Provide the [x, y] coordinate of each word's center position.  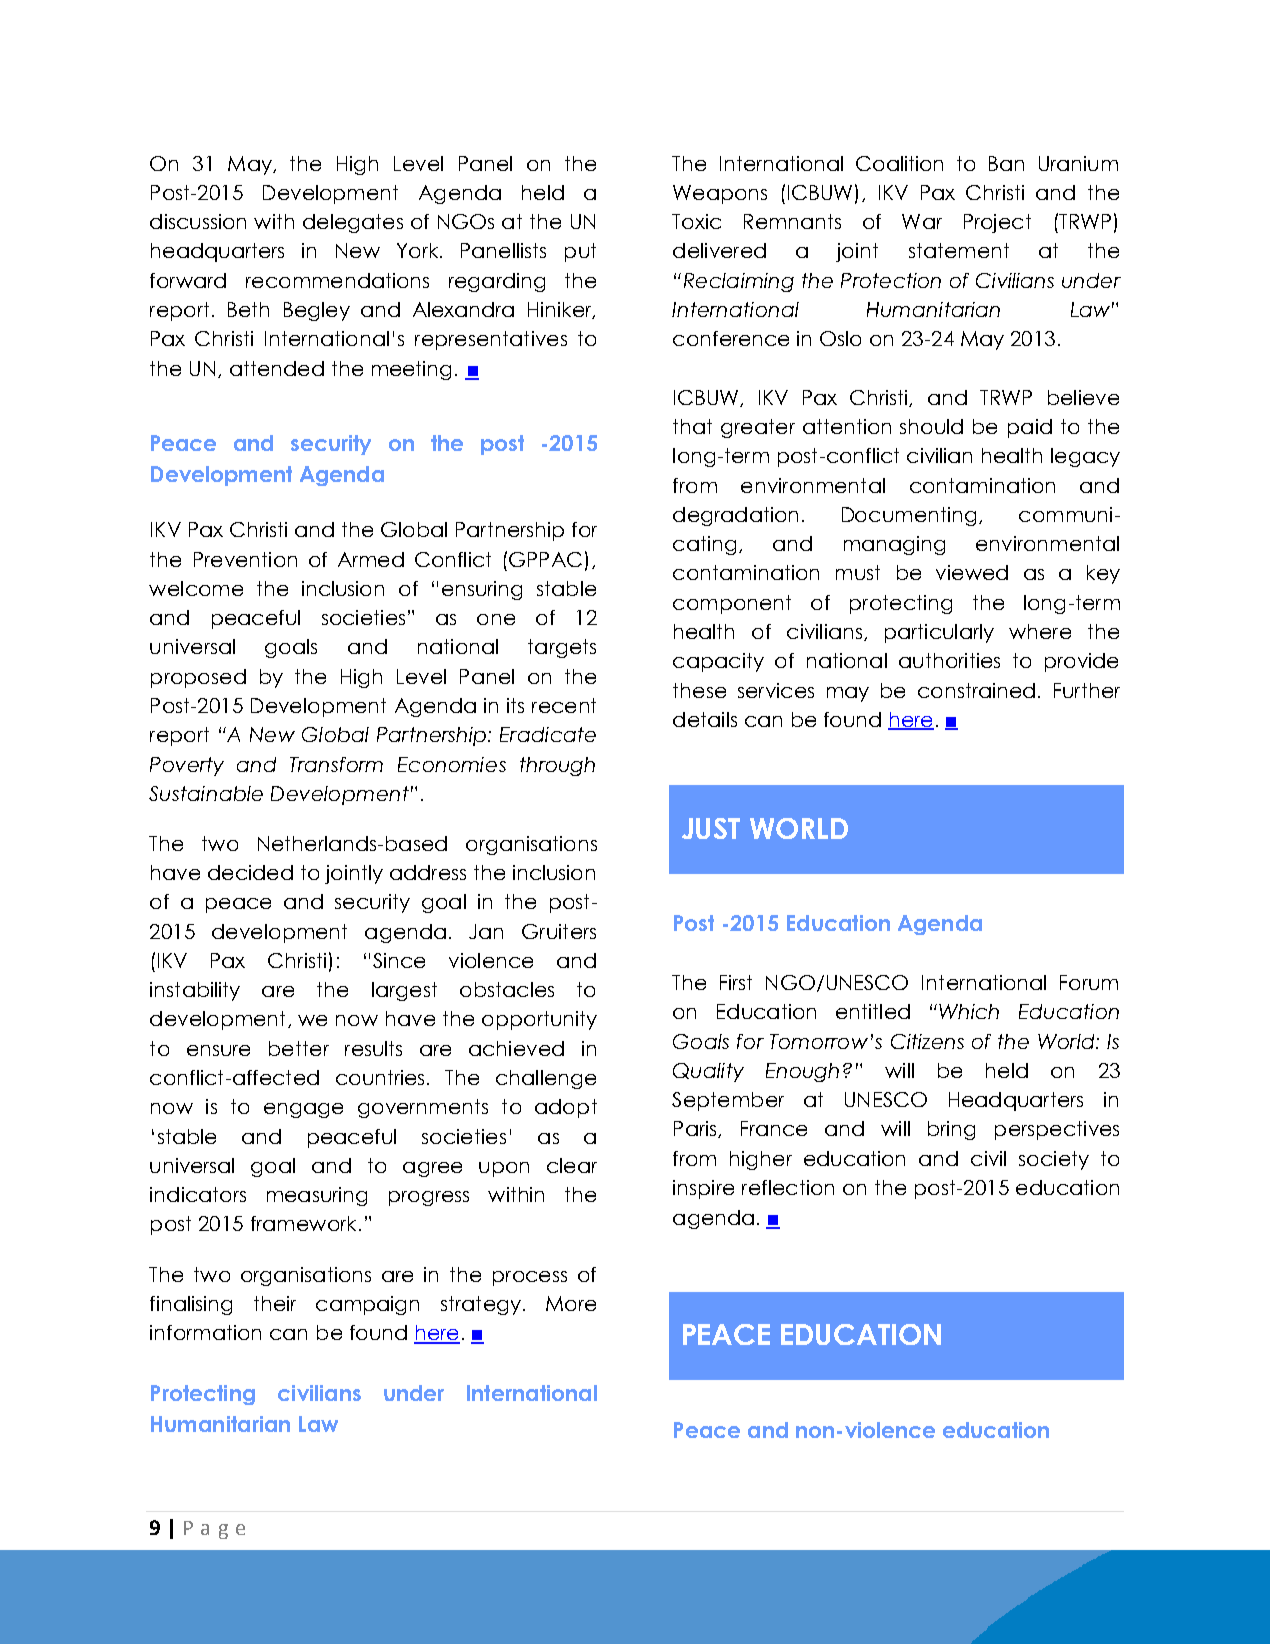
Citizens [927, 1041]
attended [277, 368]
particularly [939, 633]
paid [1030, 428]
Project [997, 223]
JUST [711, 828]
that [692, 426]
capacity [718, 662]
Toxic [696, 221]
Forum [1089, 982]
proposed [198, 678]
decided [250, 872]
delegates [353, 223]
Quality [708, 1072]
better [299, 1048]
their [275, 1303]
